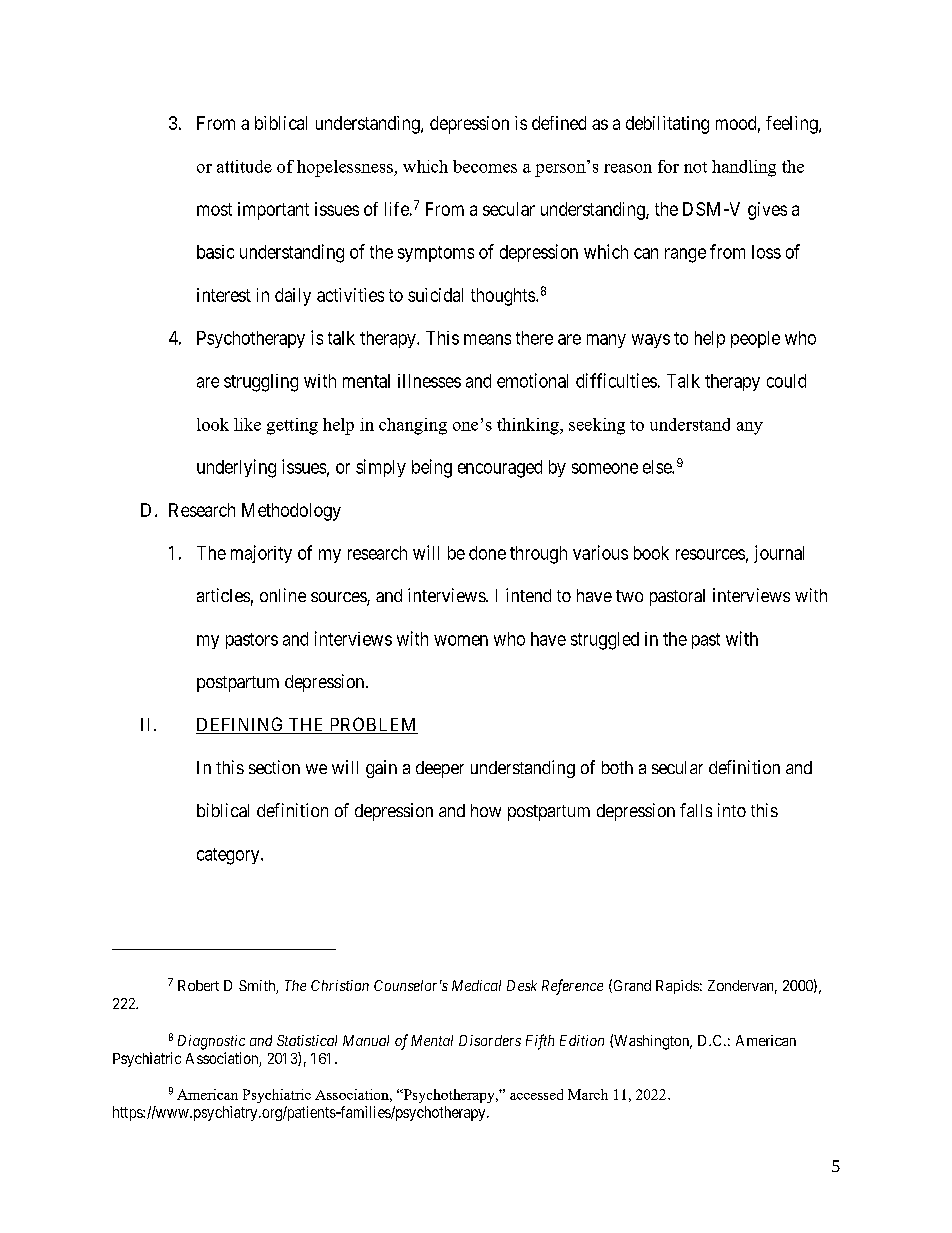  Describe the element at coordinates (244, 166) in the page. I see `attitude` at that location.
